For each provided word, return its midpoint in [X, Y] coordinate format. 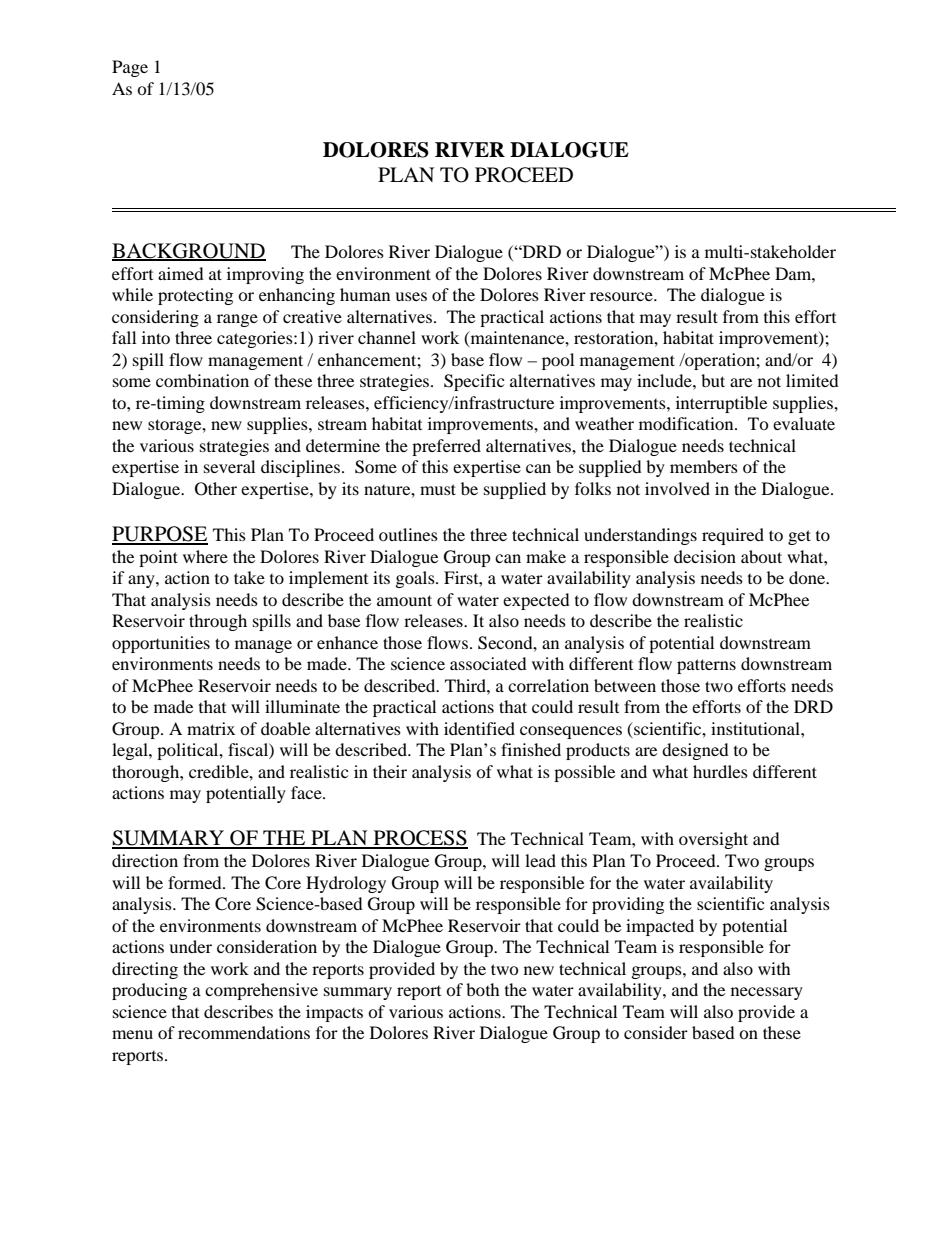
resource [622, 296]
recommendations [244, 1032]
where [205, 556]
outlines [408, 534]
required [733, 536]
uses [411, 296]
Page [130, 68]
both [483, 989]
